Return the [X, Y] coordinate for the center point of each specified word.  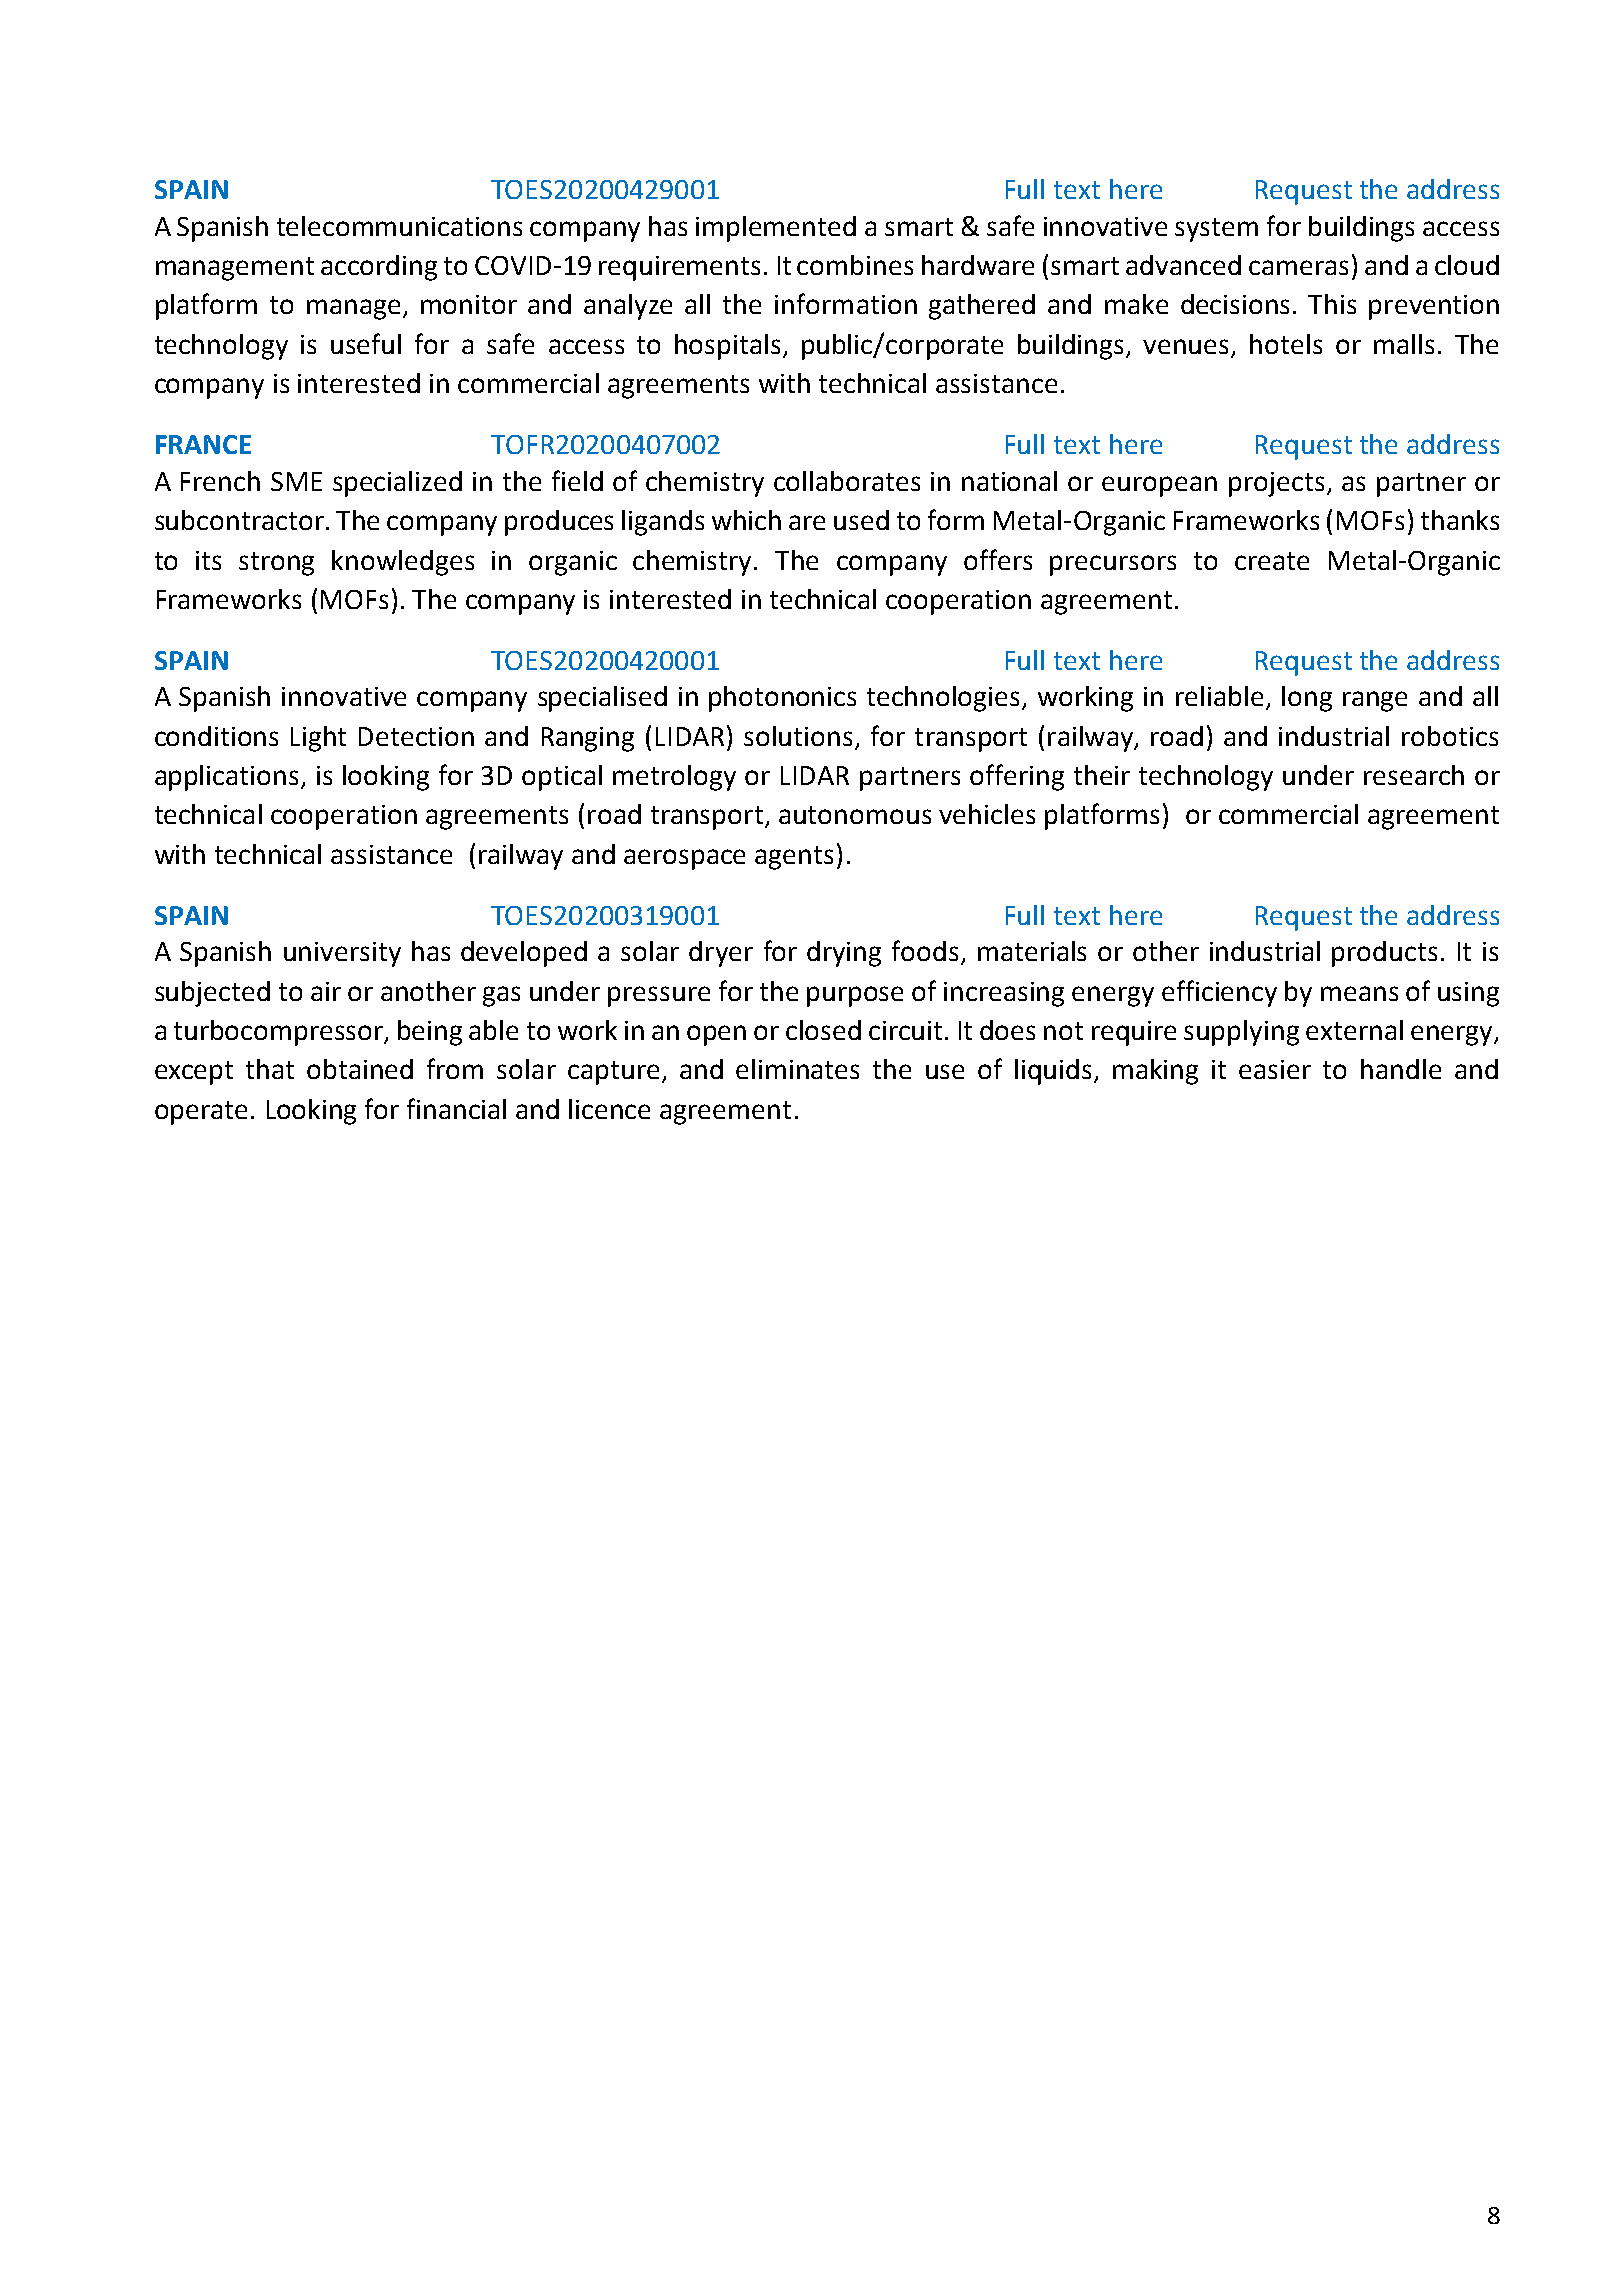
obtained [360, 1069]
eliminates [797, 1069]
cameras [1298, 267]
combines [855, 265]
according [379, 268]
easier [1275, 1069]
